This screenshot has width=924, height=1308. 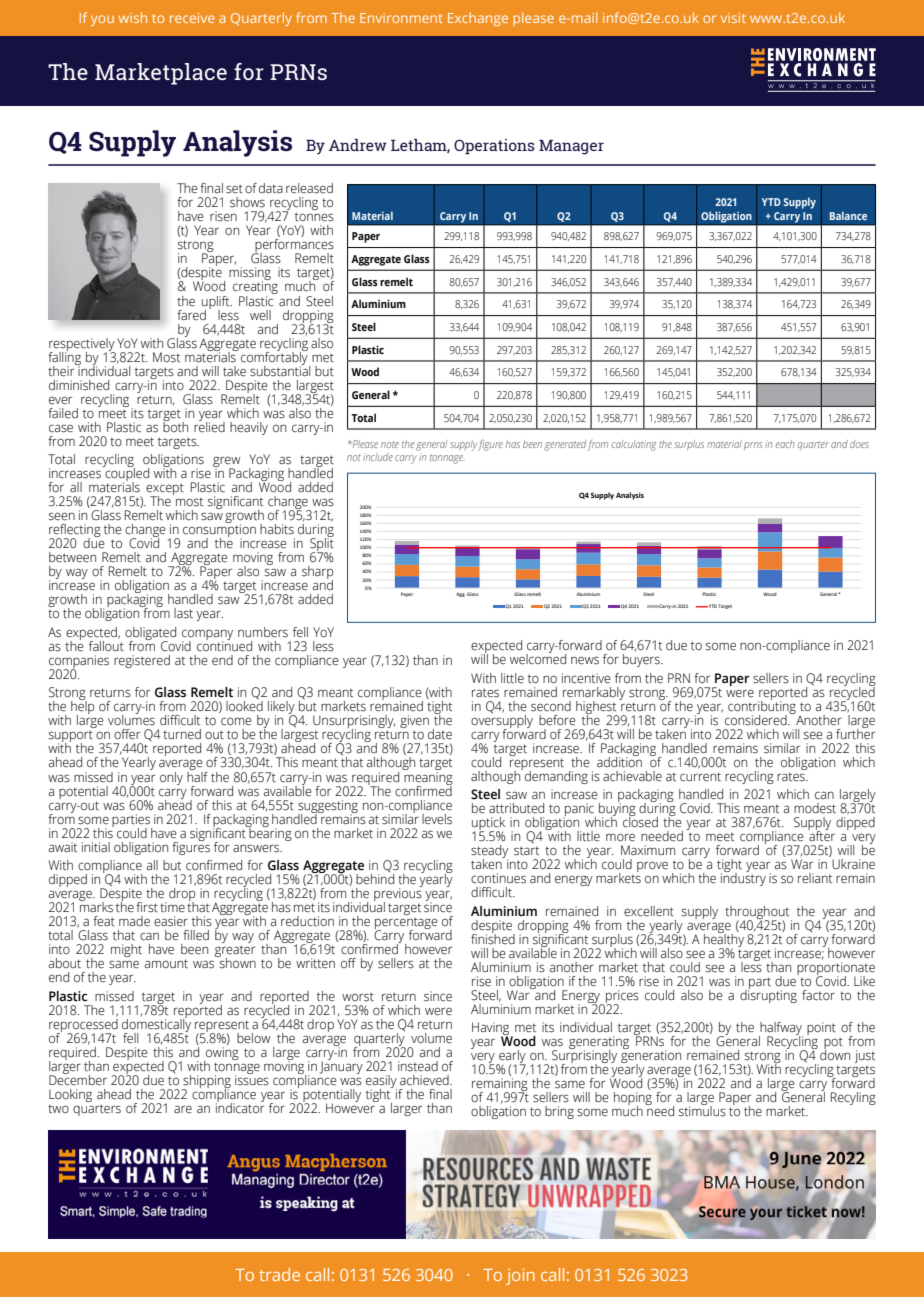 What do you see at coordinates (401, 18) in the screenshot?
I see `Environment` at bounding box center [401, 18].
